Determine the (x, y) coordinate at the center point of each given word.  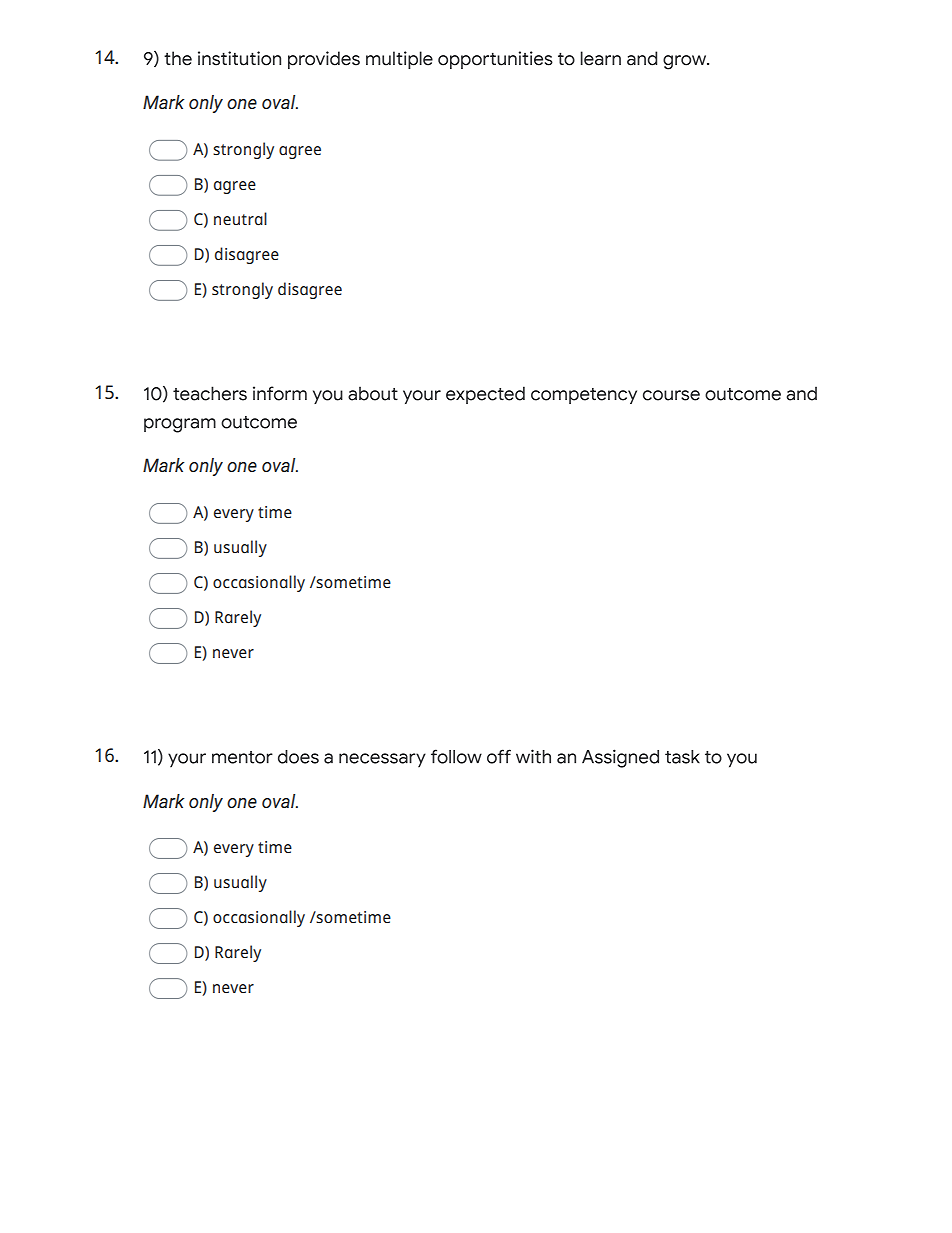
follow (456, 756)
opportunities (495, 60)
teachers (210, 393)
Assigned (620, 758)
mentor (242, 757)
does (298, 757)
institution (239, 58)
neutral (240, 219)
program (180, 425)
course (671, 395)
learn (601, 58)
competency (584, 396)
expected (485, 395)
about (373, 393)
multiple (399, 60)
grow (686, 62)
